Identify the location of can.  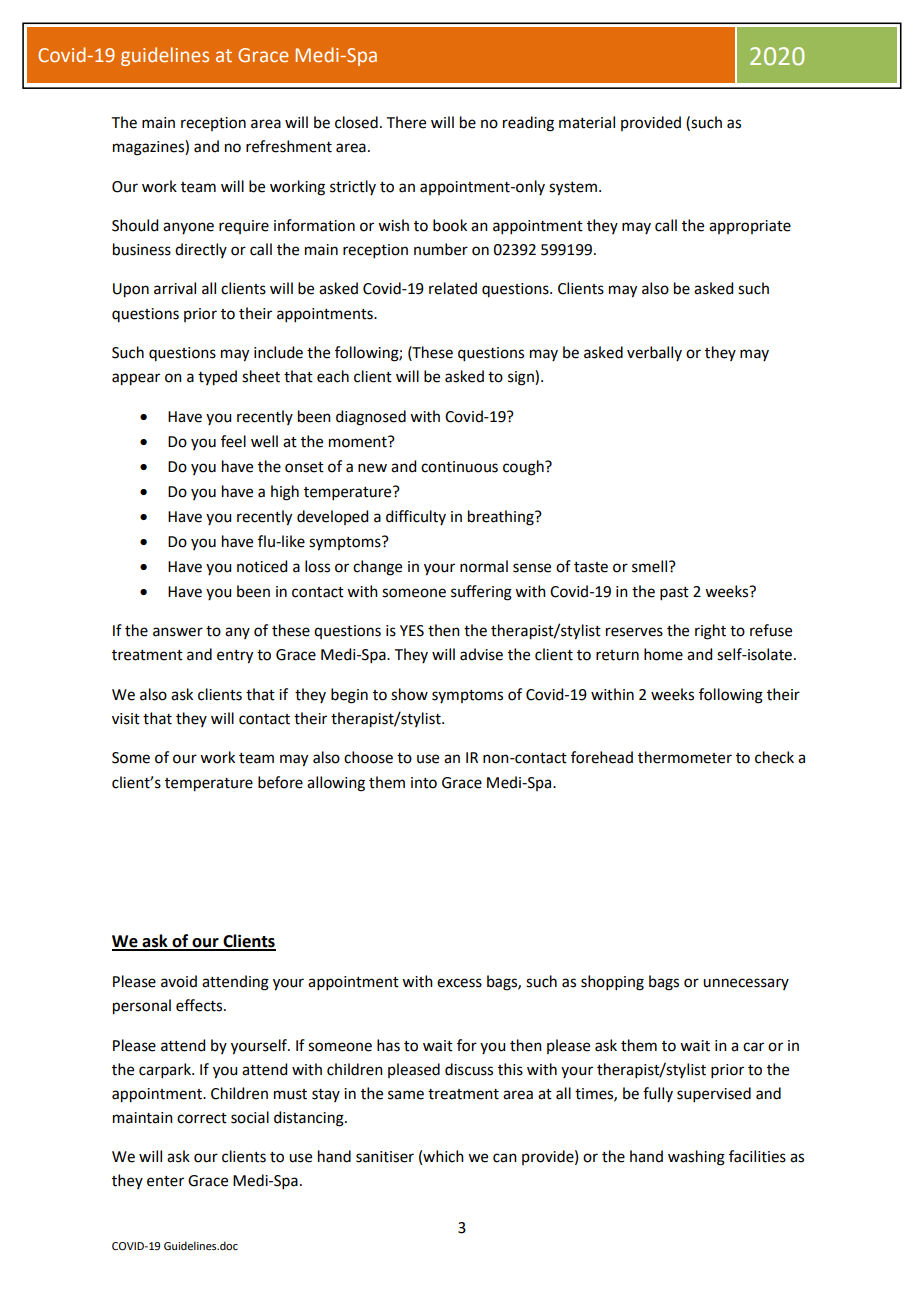
(505, 1158).
